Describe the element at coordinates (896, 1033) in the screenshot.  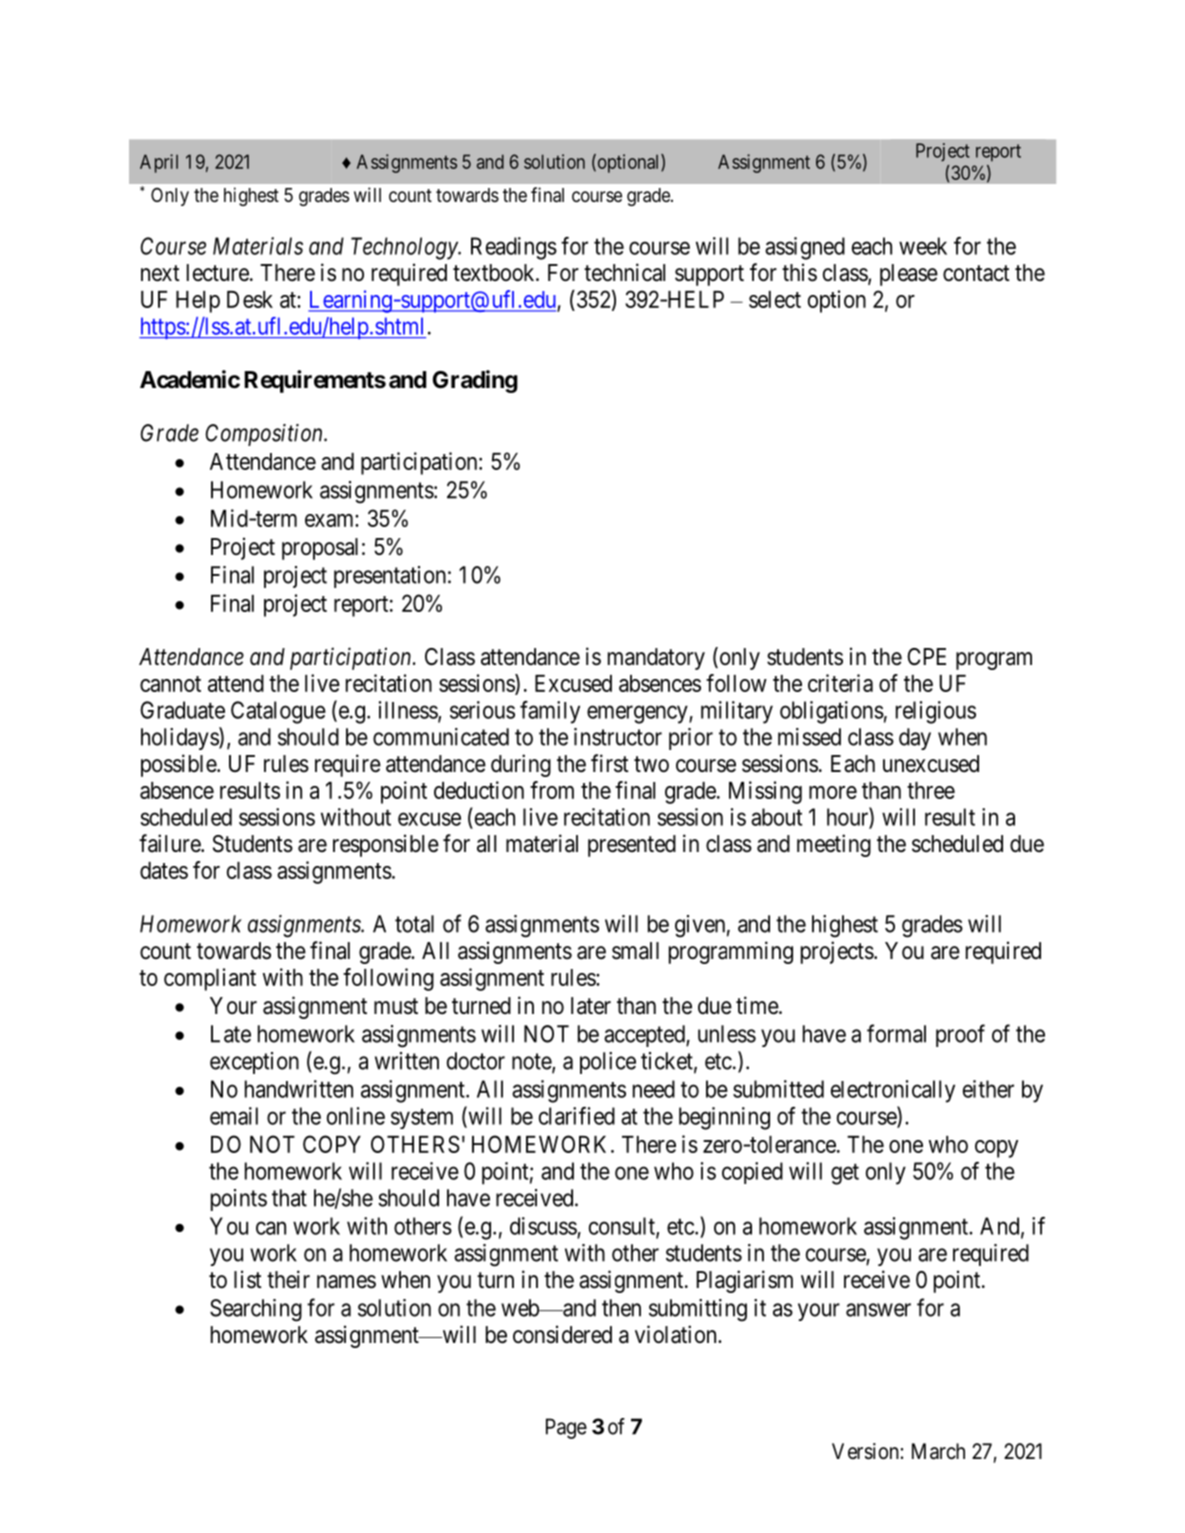
I see `formal` at that location.
